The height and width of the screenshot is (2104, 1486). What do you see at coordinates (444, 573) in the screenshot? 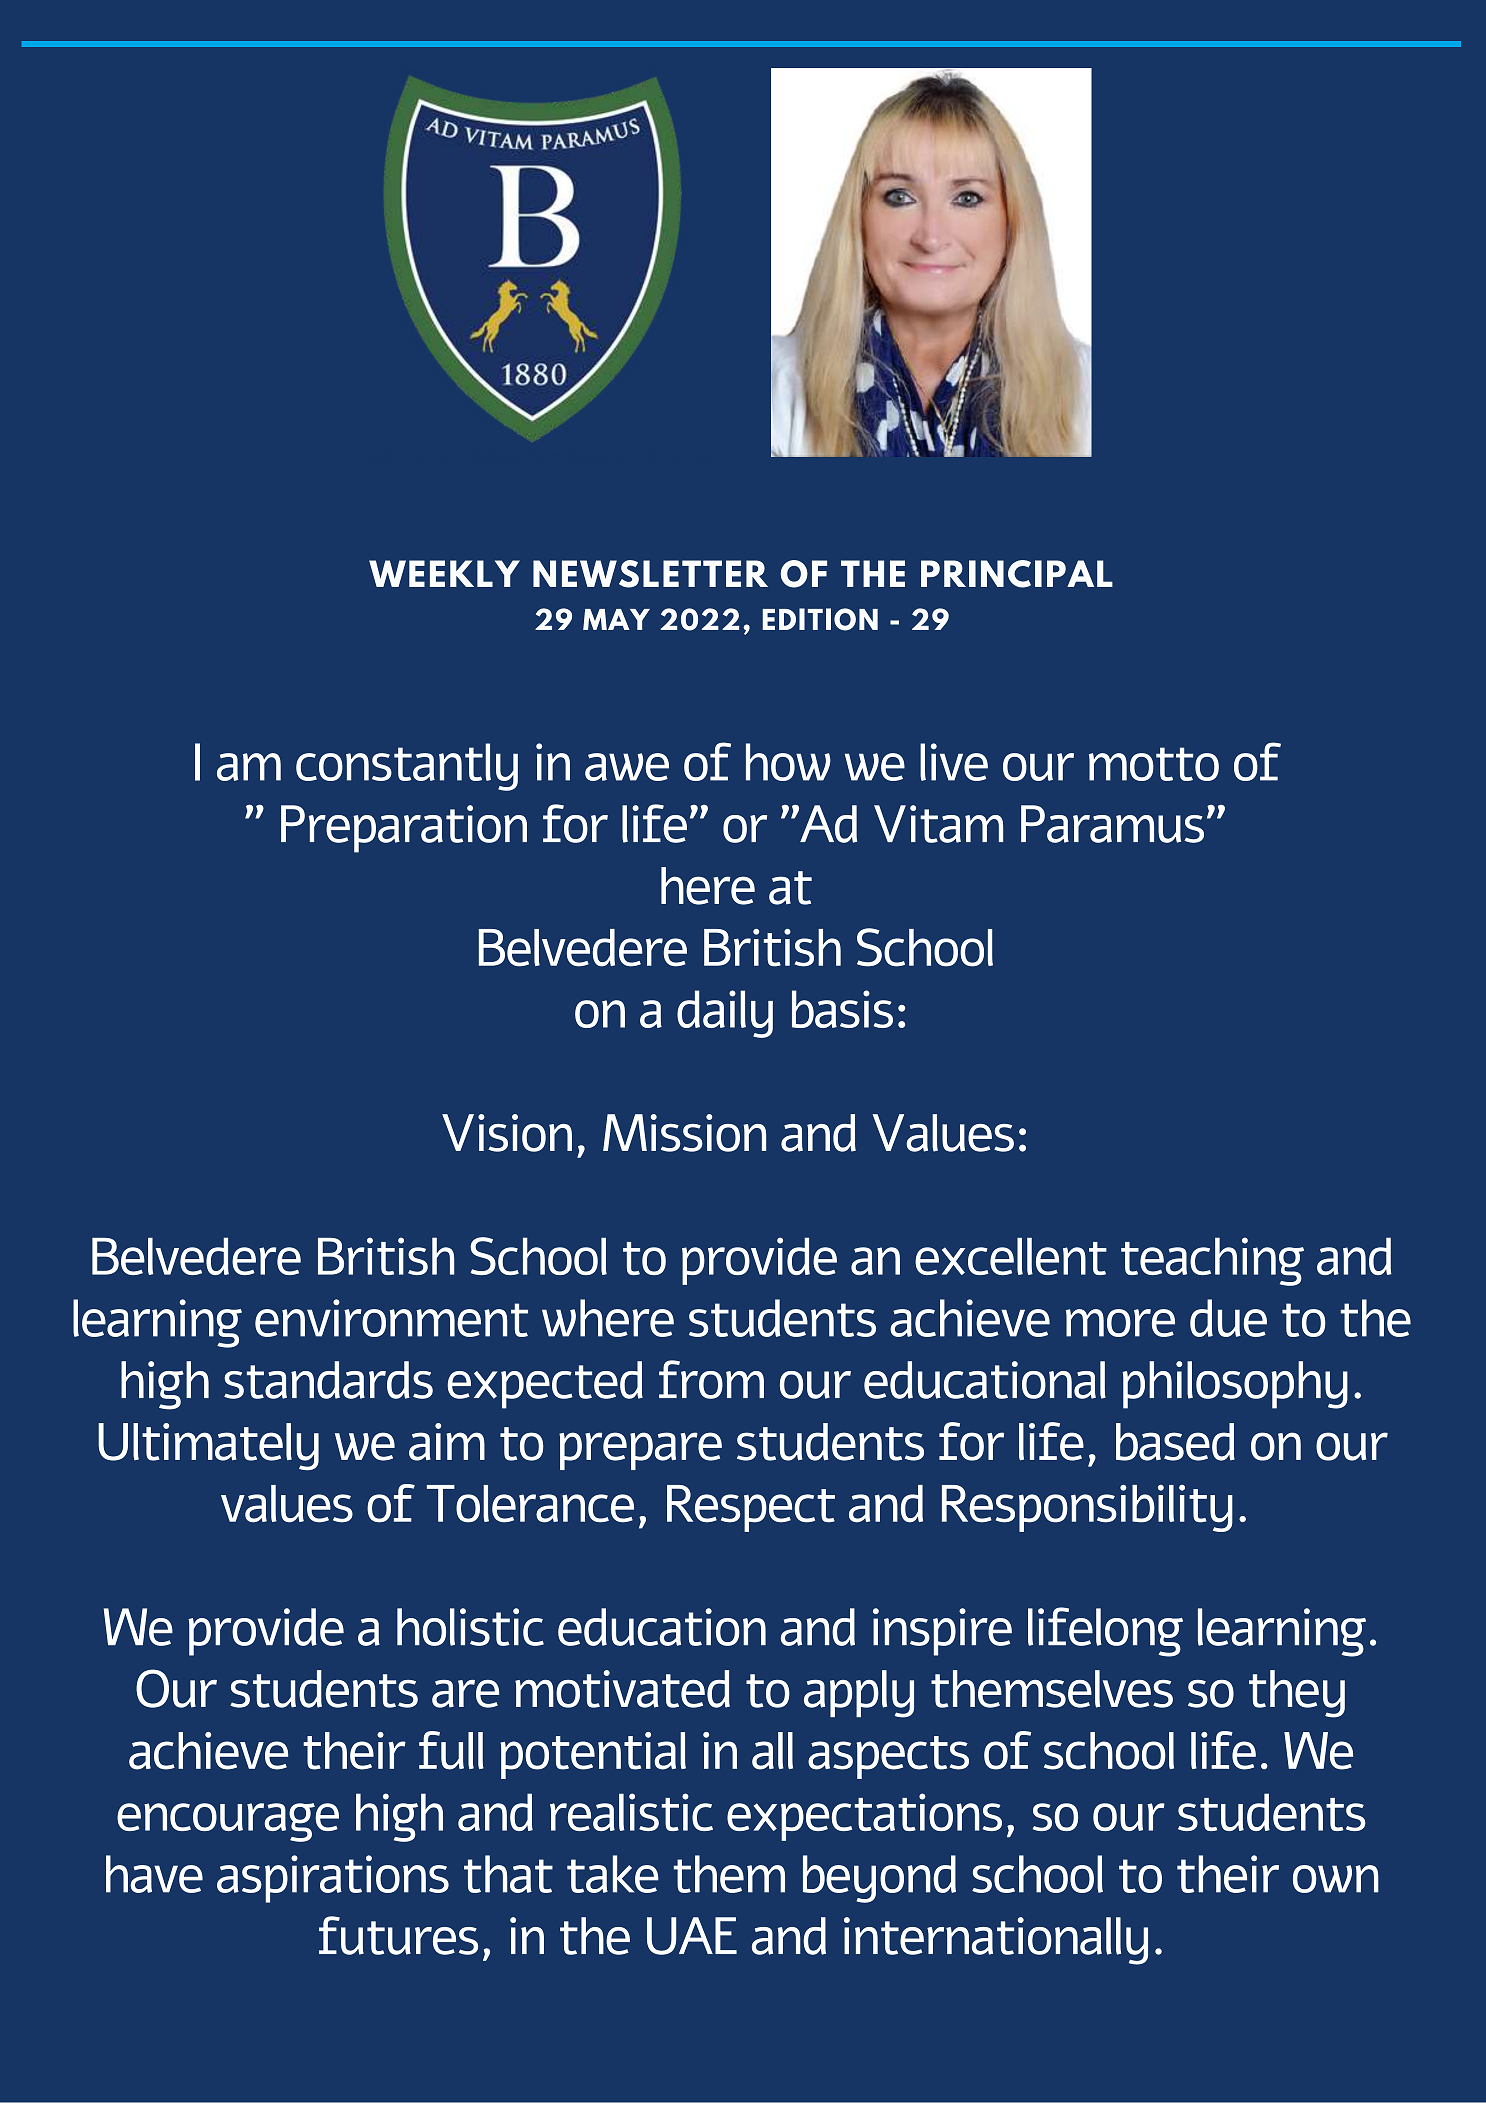
I see `WEEKLY` at bounding box center [444, 573].
